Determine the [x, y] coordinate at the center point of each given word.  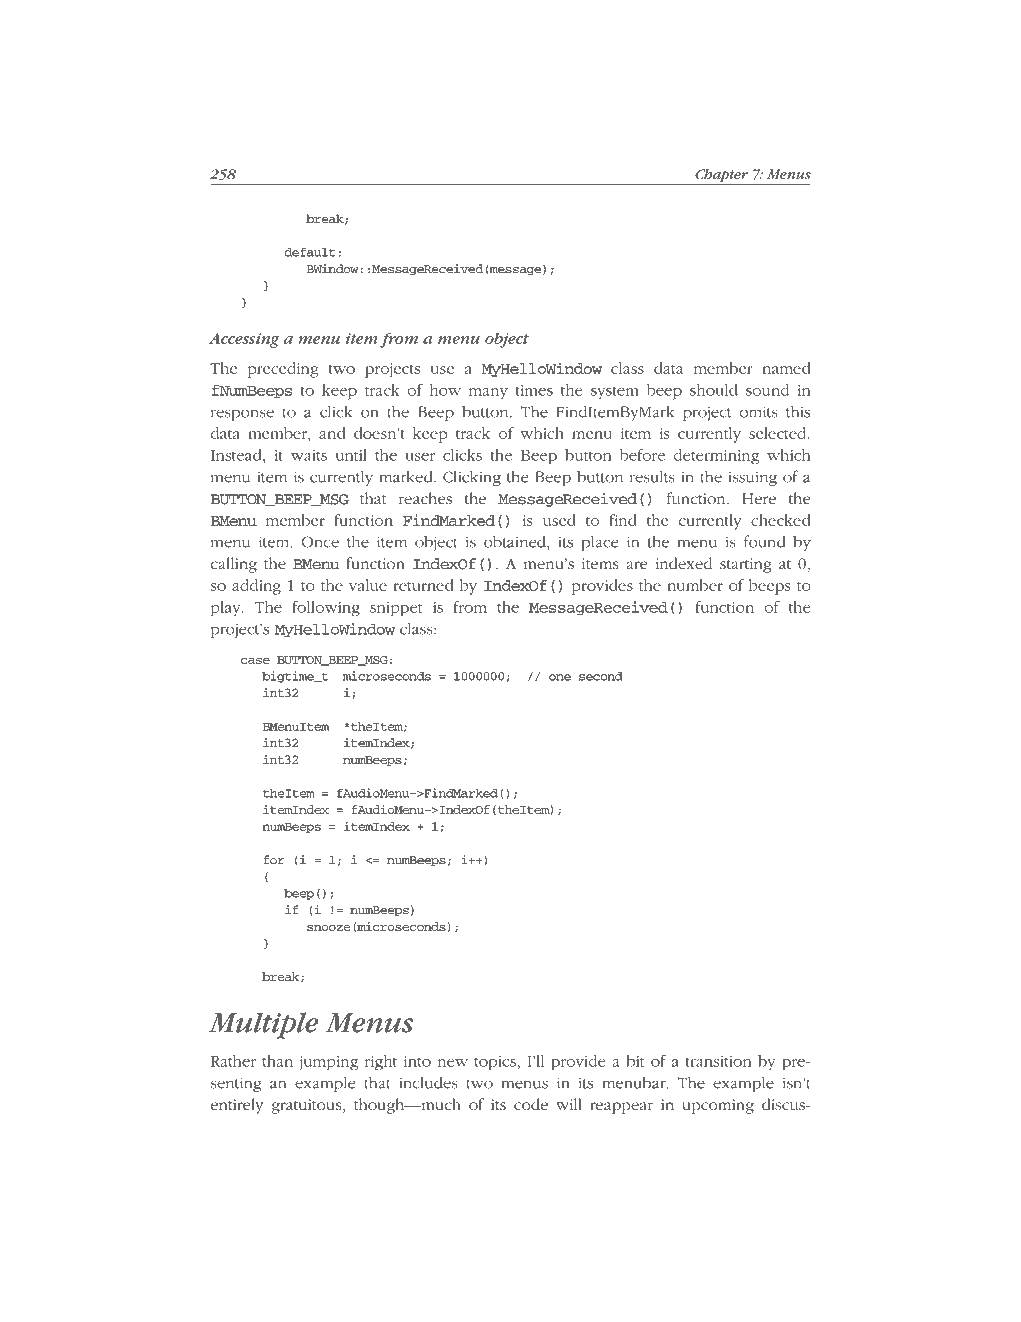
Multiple [263, 1025]
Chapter [721, 177]
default [310, 252]
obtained [516, 541]
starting [746, 565]
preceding [283, 370]
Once [320, 542]
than [277, 1061]
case [255, 661]
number [695, 585]
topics [495, 1063]
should [714, 390]
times [534, 390]
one [560, 677]
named [786, 368]
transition [718, 1061]
